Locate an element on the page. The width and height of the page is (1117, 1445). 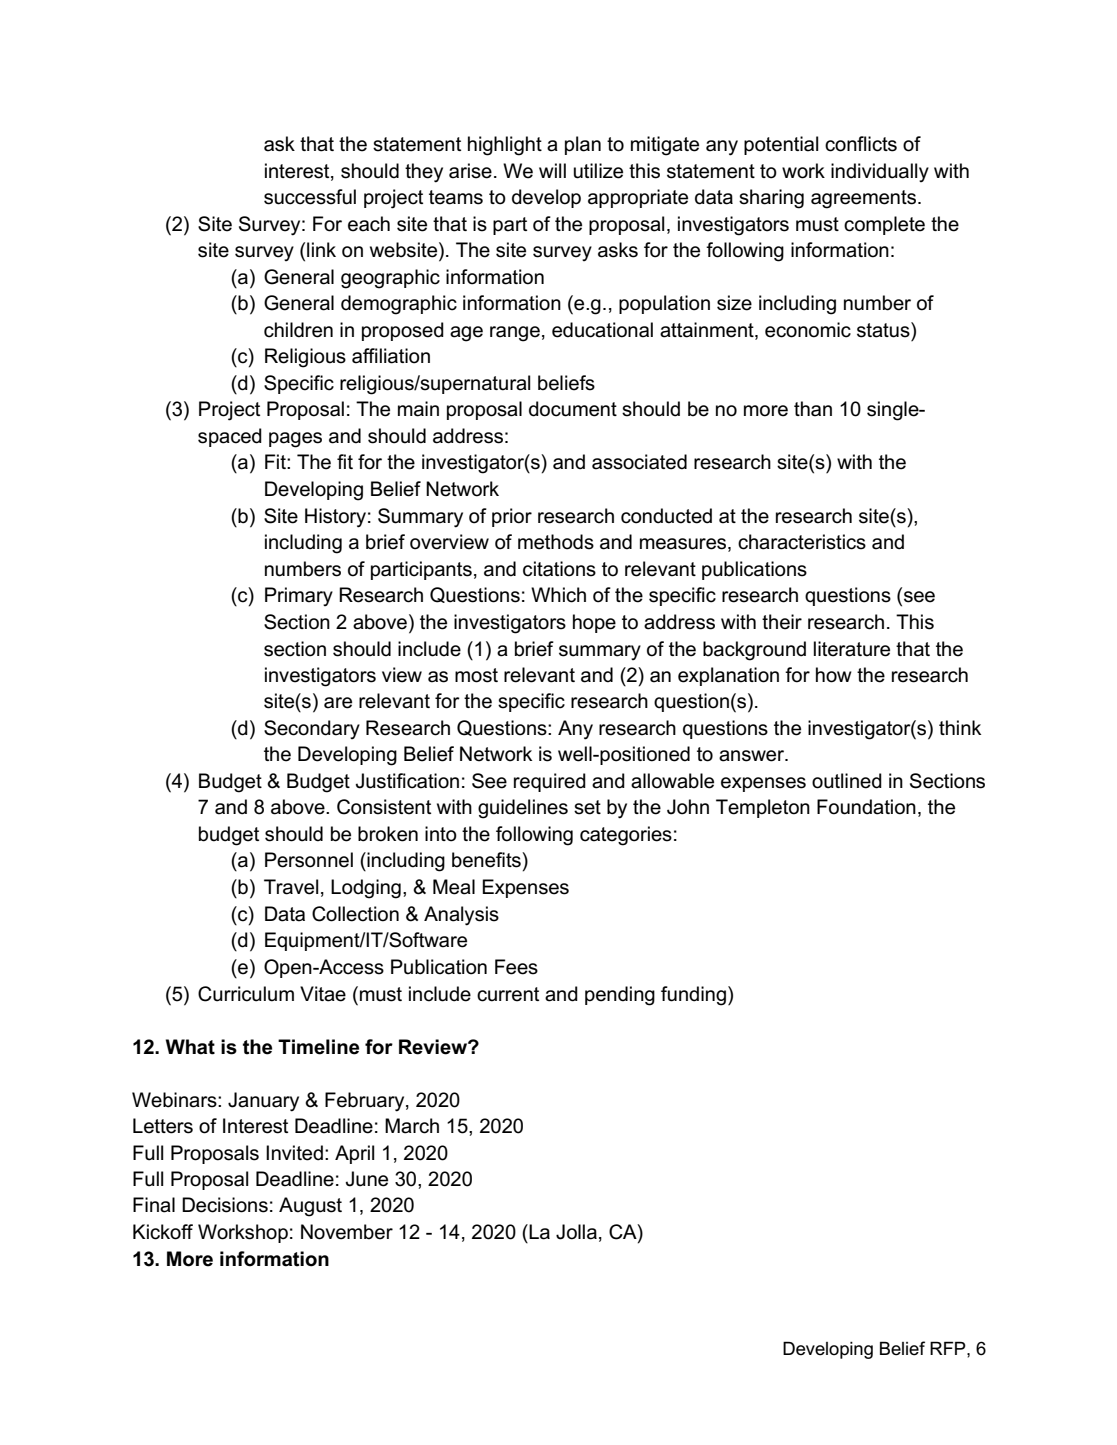
Secondary is located at coordinates (312, 729).
